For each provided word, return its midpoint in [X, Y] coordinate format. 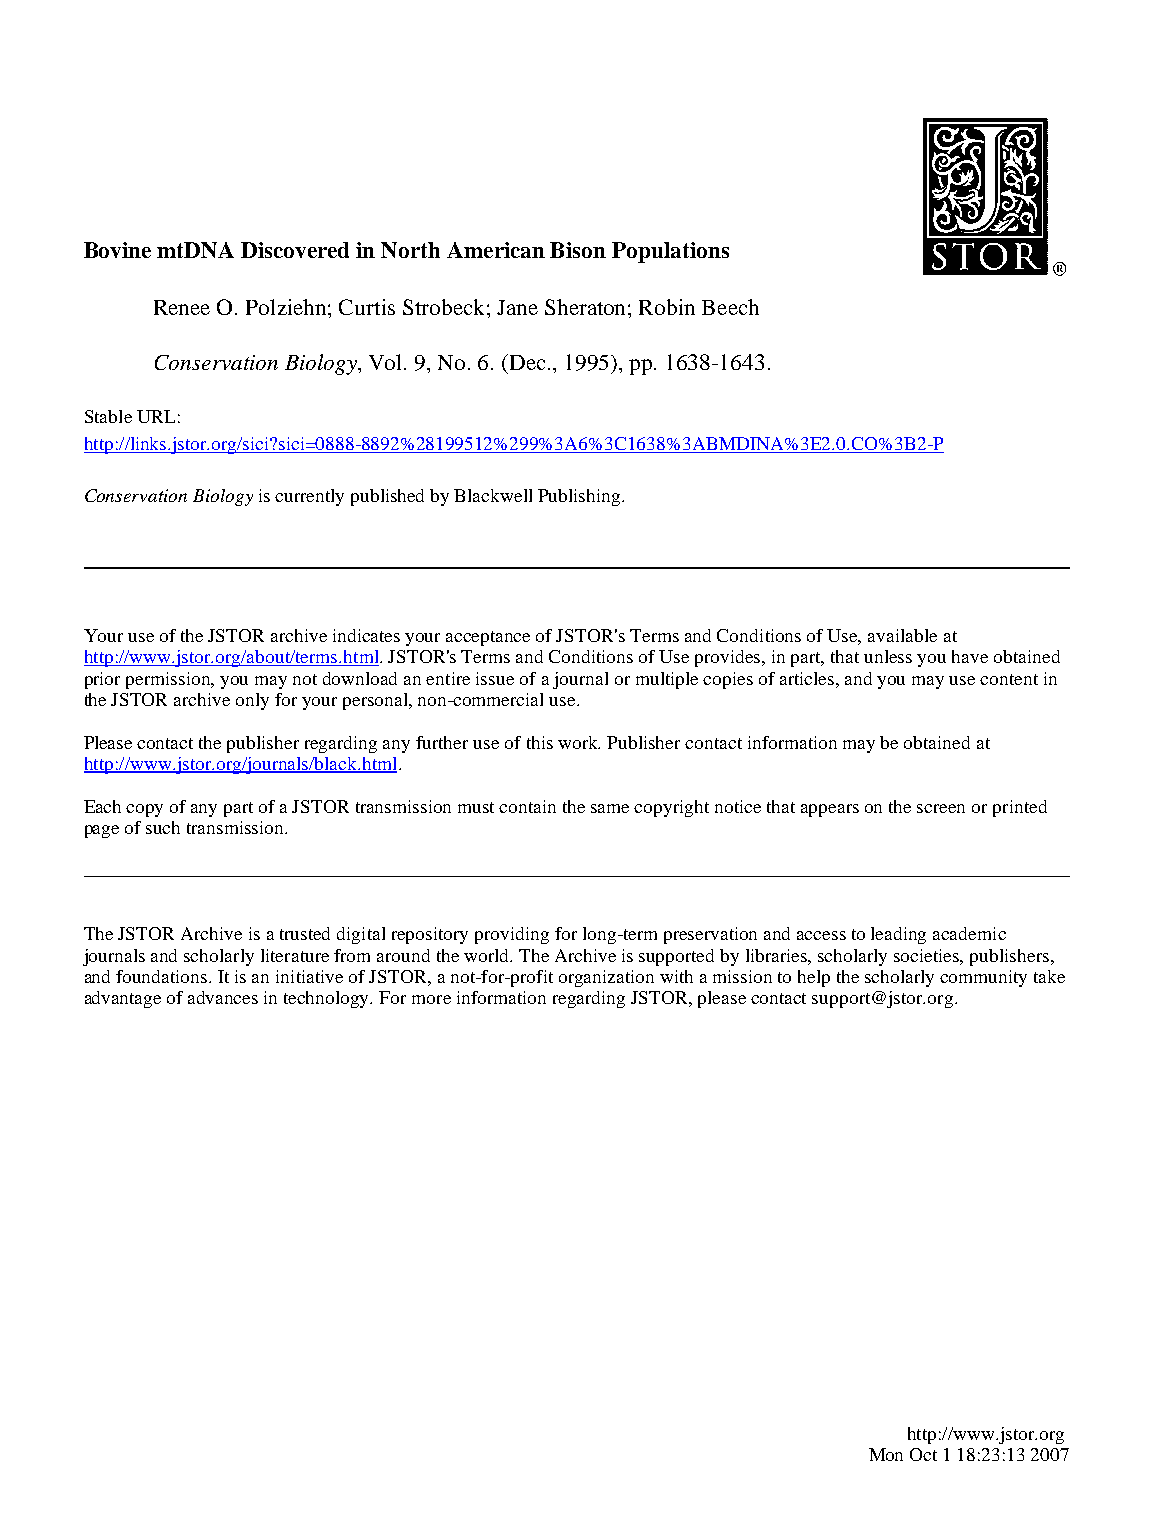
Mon [886, 1454]
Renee [182, 307]
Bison [578, 250]
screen [941, 808]
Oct [923, 1454]
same [610, 808]
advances [223, 997]
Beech [730, 307]
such [163, 827]
